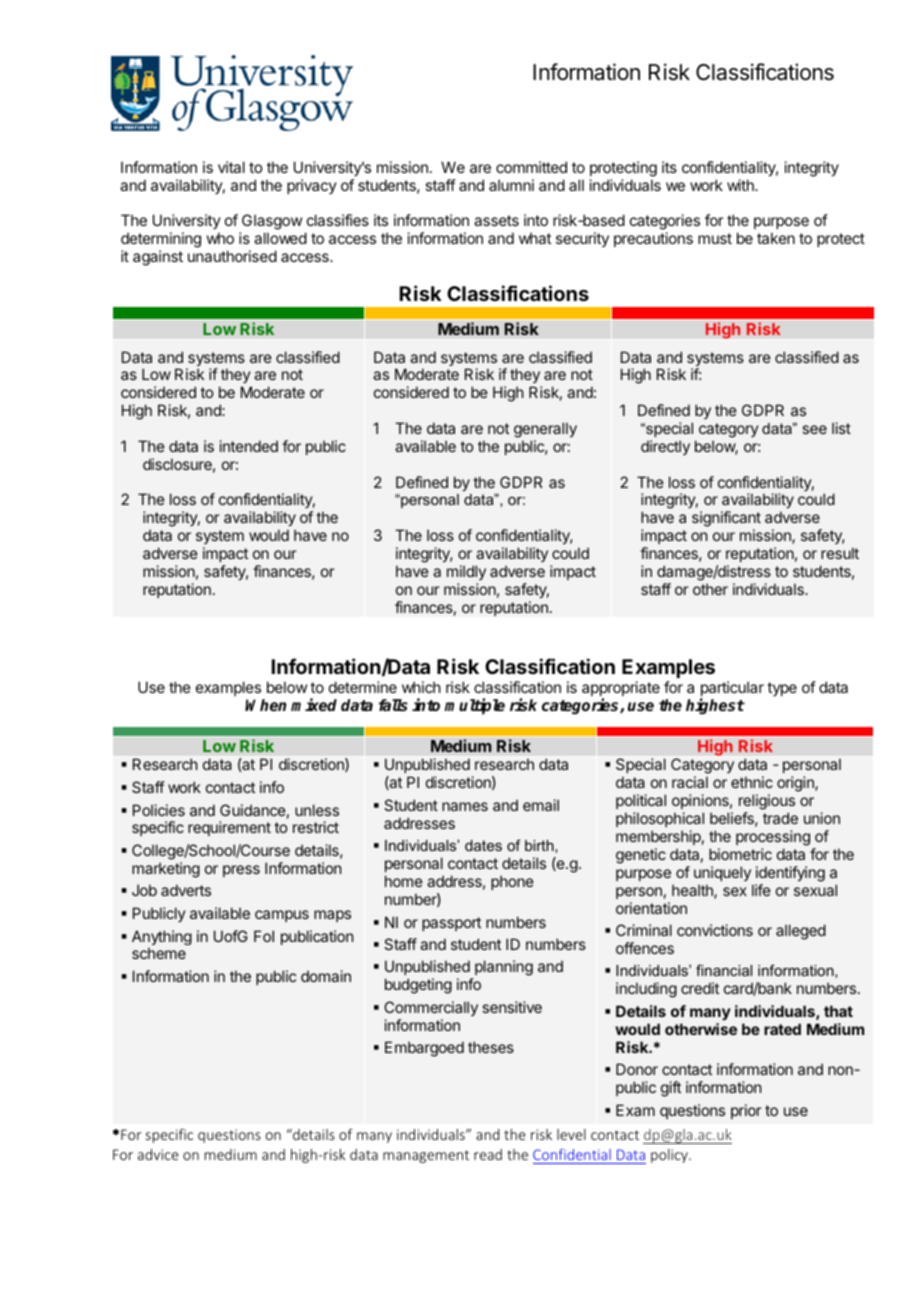  I want to click on mixed, so click(314, 704).
